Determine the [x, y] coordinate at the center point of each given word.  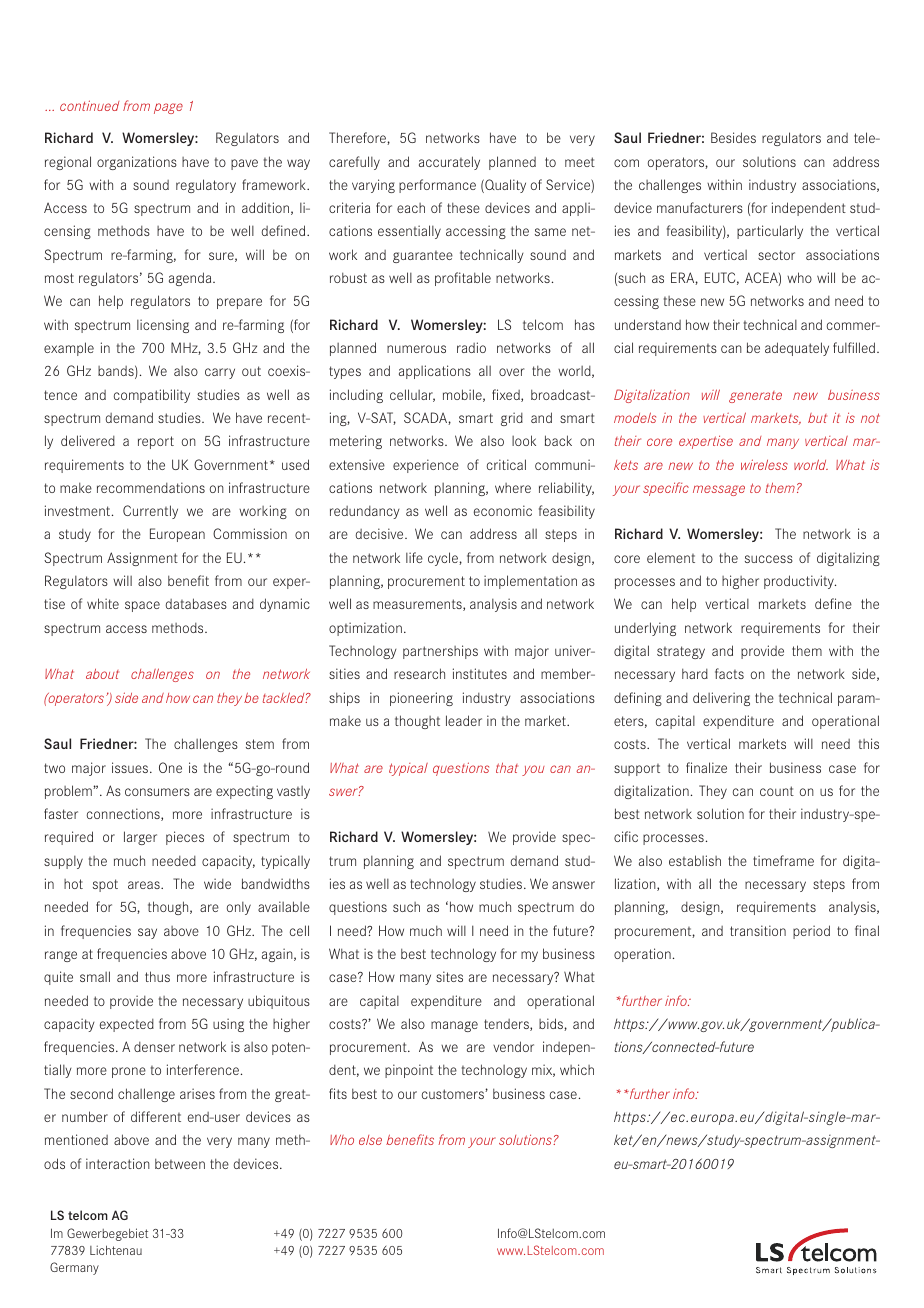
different [156, 1116]
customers [454, 1094]
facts [729, 673]
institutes [480, 673]
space [142, 606]
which [577, 1069]
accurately [449, 163]
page [168, 108]
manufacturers [700, 207]
